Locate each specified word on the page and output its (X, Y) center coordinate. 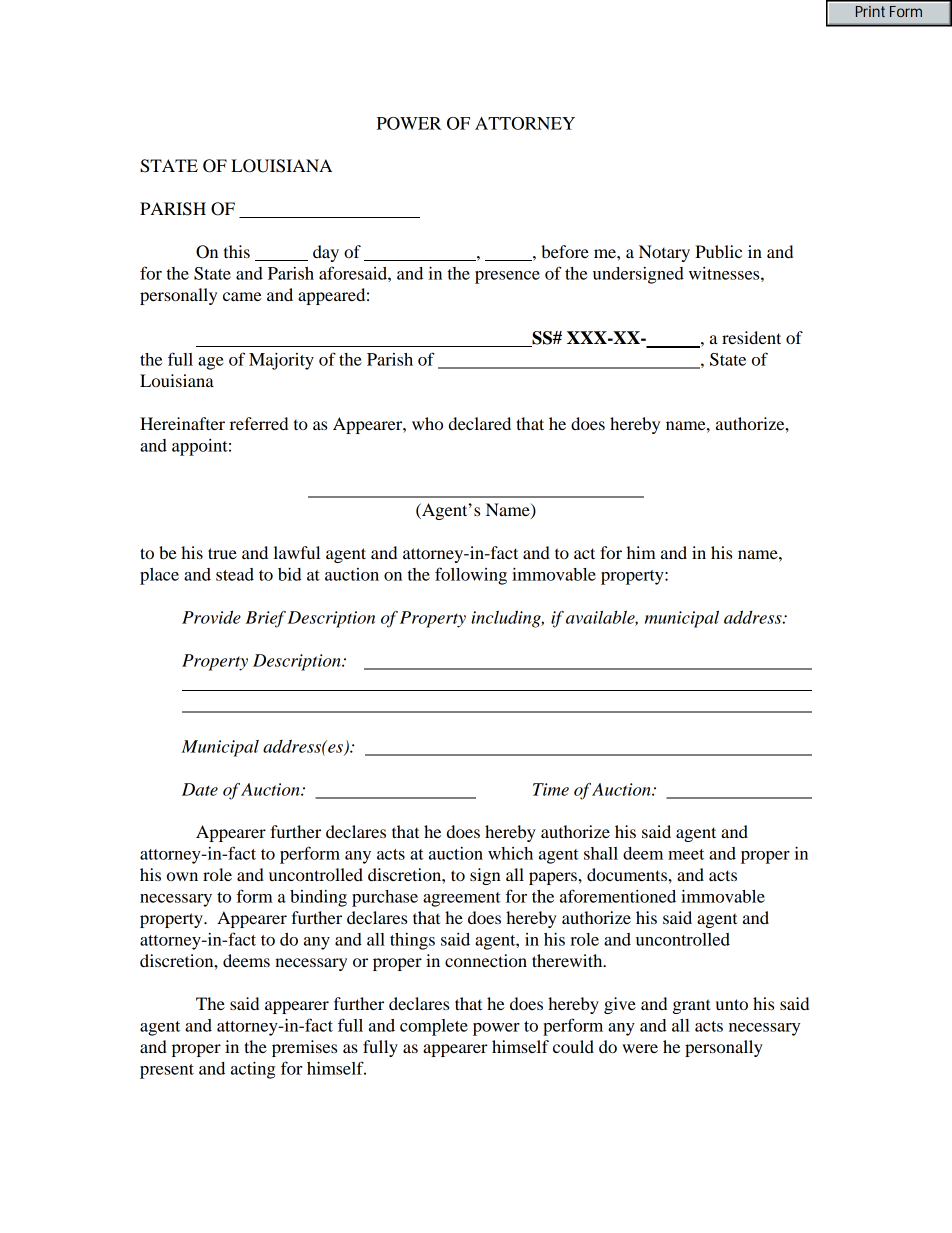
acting (253, 1070)
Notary (664, 253)
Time (551, 789)
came (242, 296)
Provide (211, 617)
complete (434, 1027)
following (471, 576)
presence (507, 277)
